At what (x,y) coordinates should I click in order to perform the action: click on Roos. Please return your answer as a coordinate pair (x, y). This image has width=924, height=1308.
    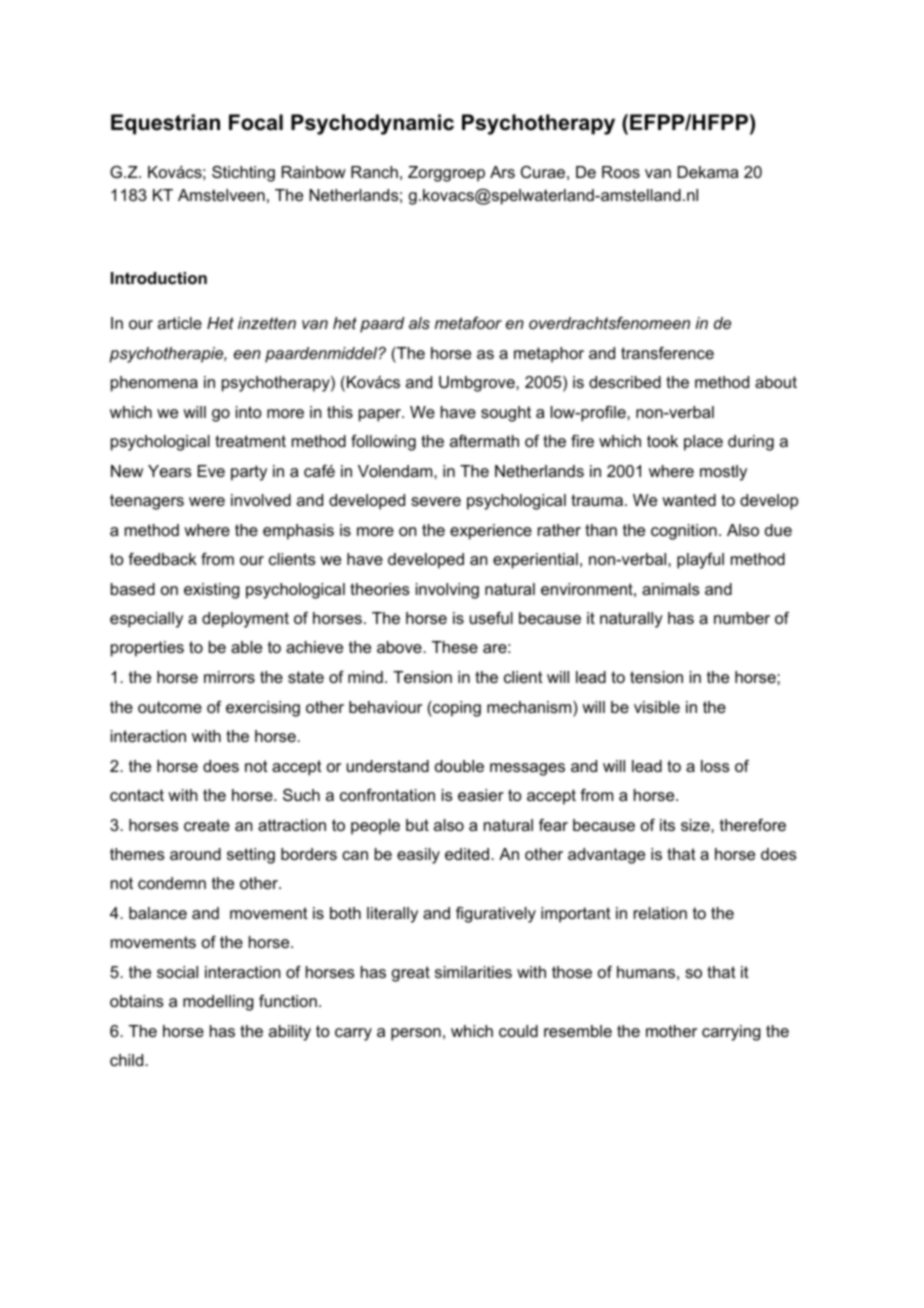
    Looking at the image, I should click on (621, 172).
